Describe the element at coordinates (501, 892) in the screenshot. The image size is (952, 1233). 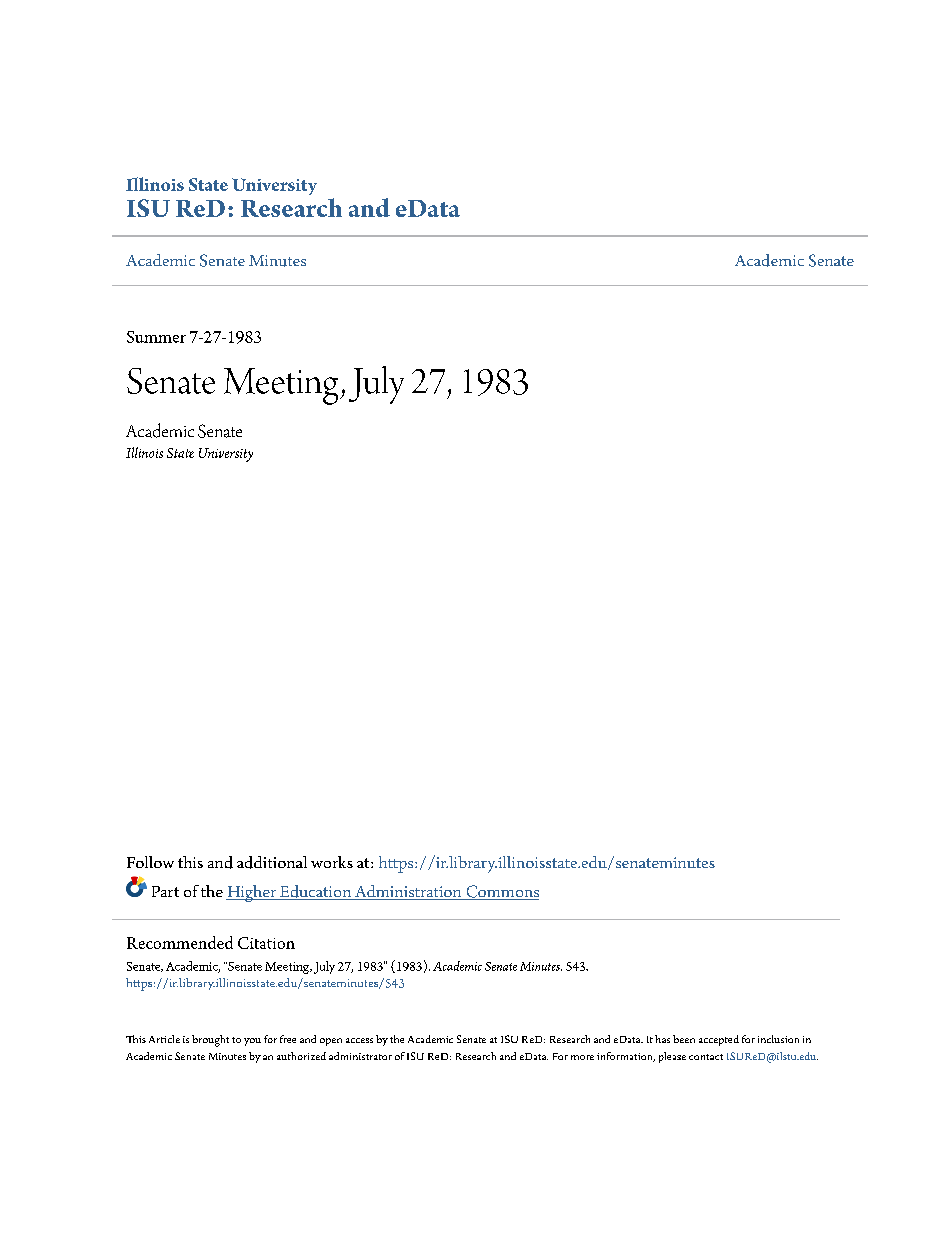
I see `Commons` at that location.
